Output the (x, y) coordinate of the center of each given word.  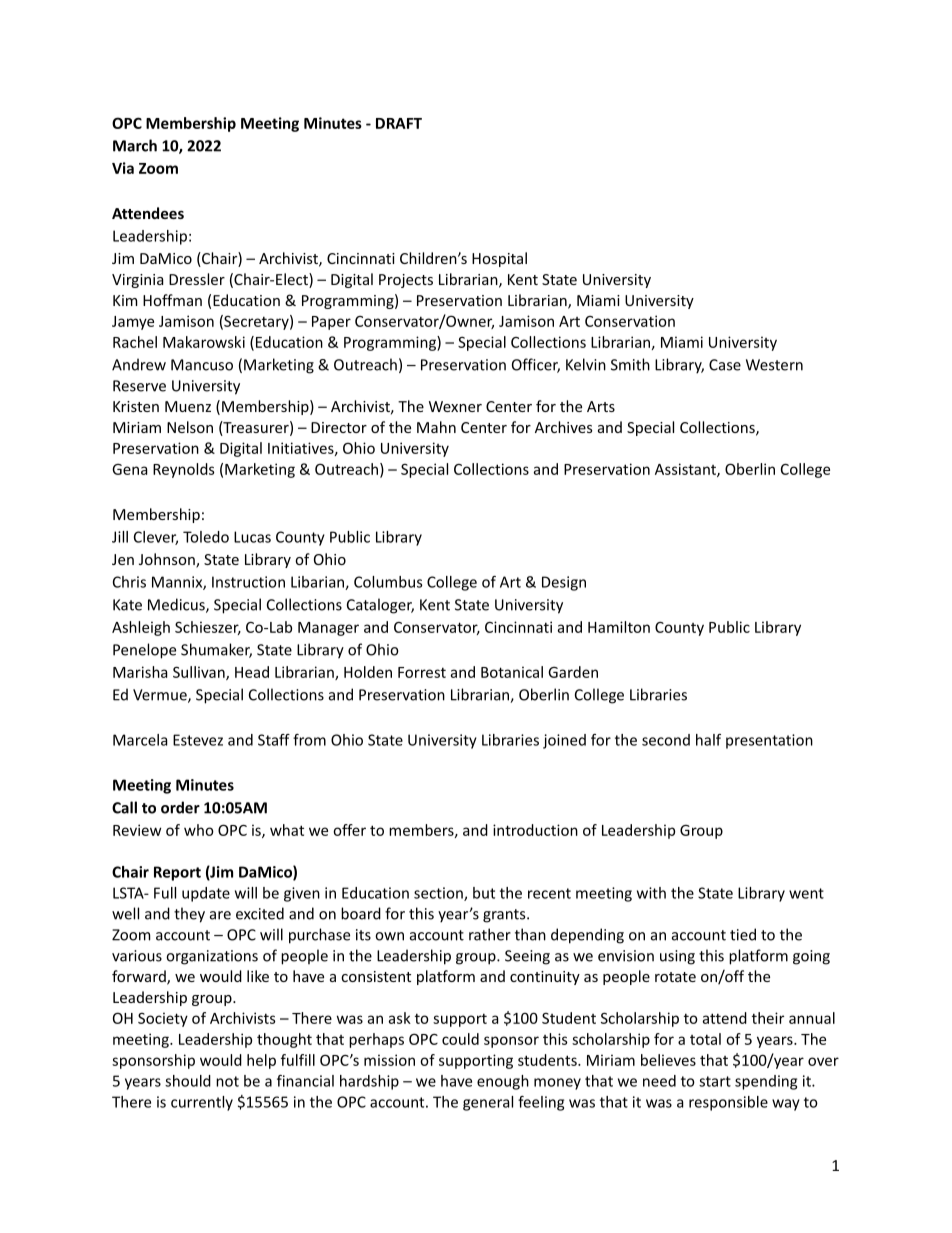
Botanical (512, 672)
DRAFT (399, 123)
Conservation (630, 321)
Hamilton (619, 627)
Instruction (248, 582)
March (135, 145)
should (188, 1081)
